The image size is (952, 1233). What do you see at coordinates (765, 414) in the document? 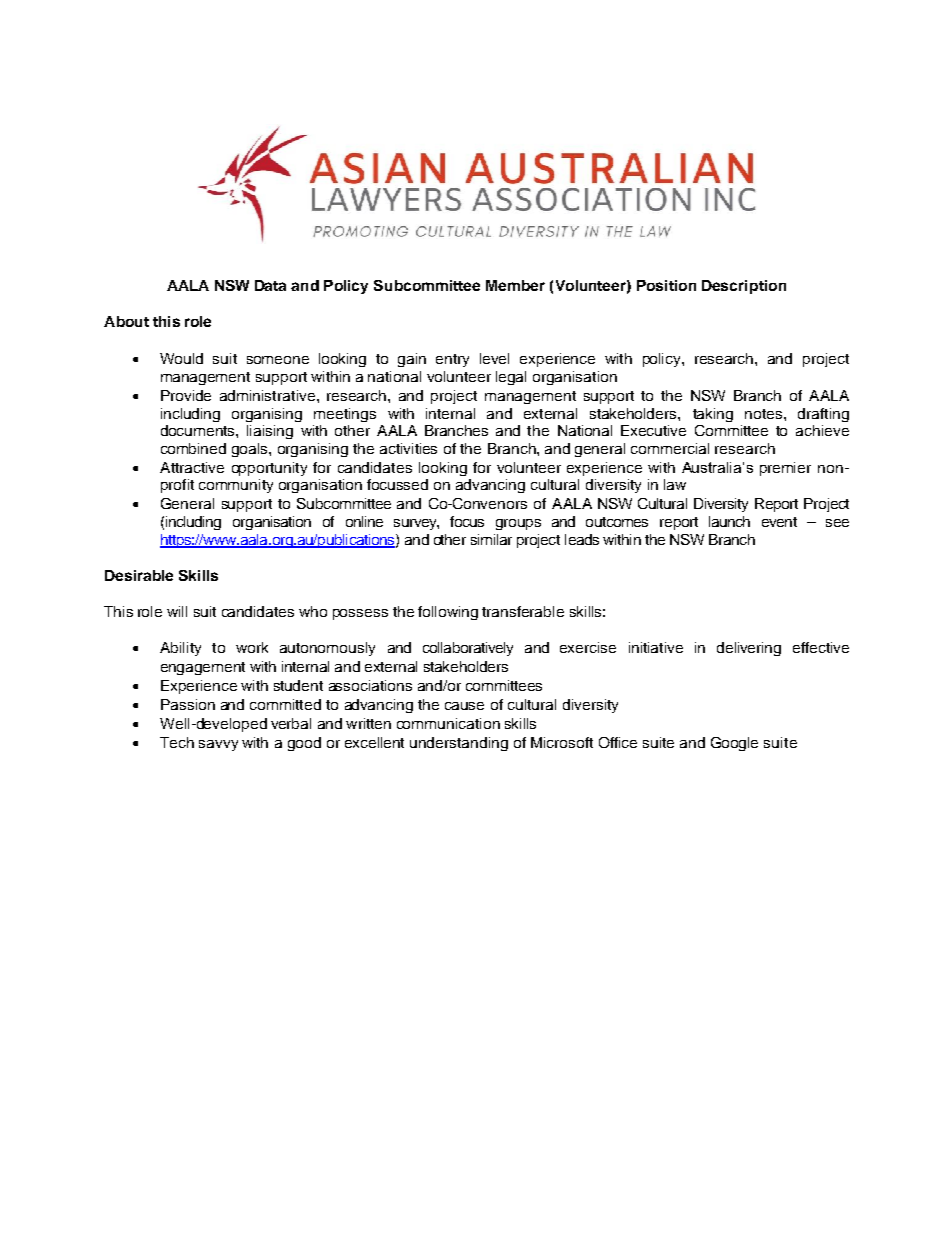
I see `notes` at bounding box center [765, 414].
